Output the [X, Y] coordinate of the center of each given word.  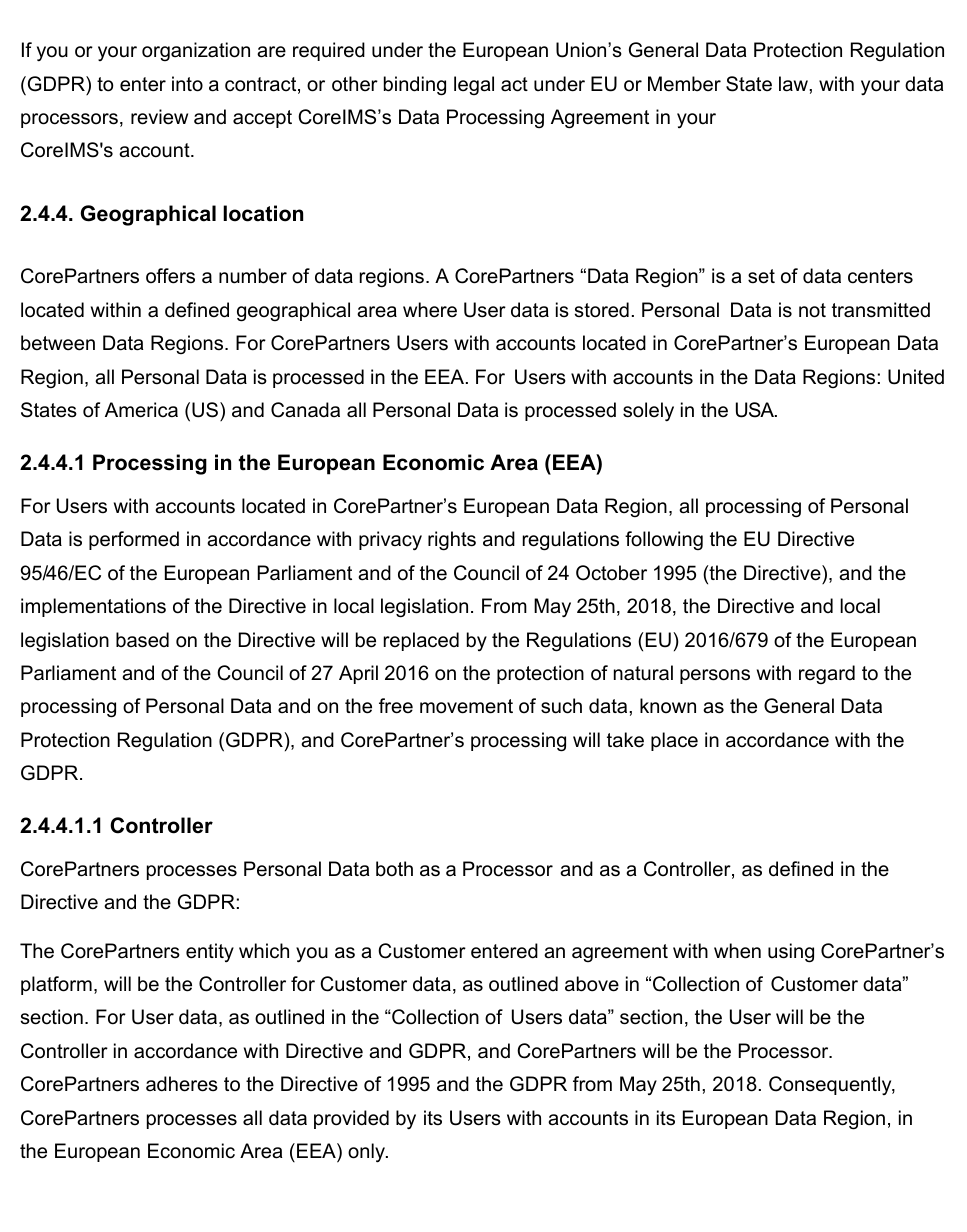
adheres [182, 1084]
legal [474, 85]
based [142, 640]
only [367, 1153]
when [737, 951]
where [430, 310]
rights [452, 541]
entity [210, 952]
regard [827, 674]
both [394, 869]
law [794, 84]
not [812, 310]
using [791, 953]
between [58, 343]
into [187, 84]
